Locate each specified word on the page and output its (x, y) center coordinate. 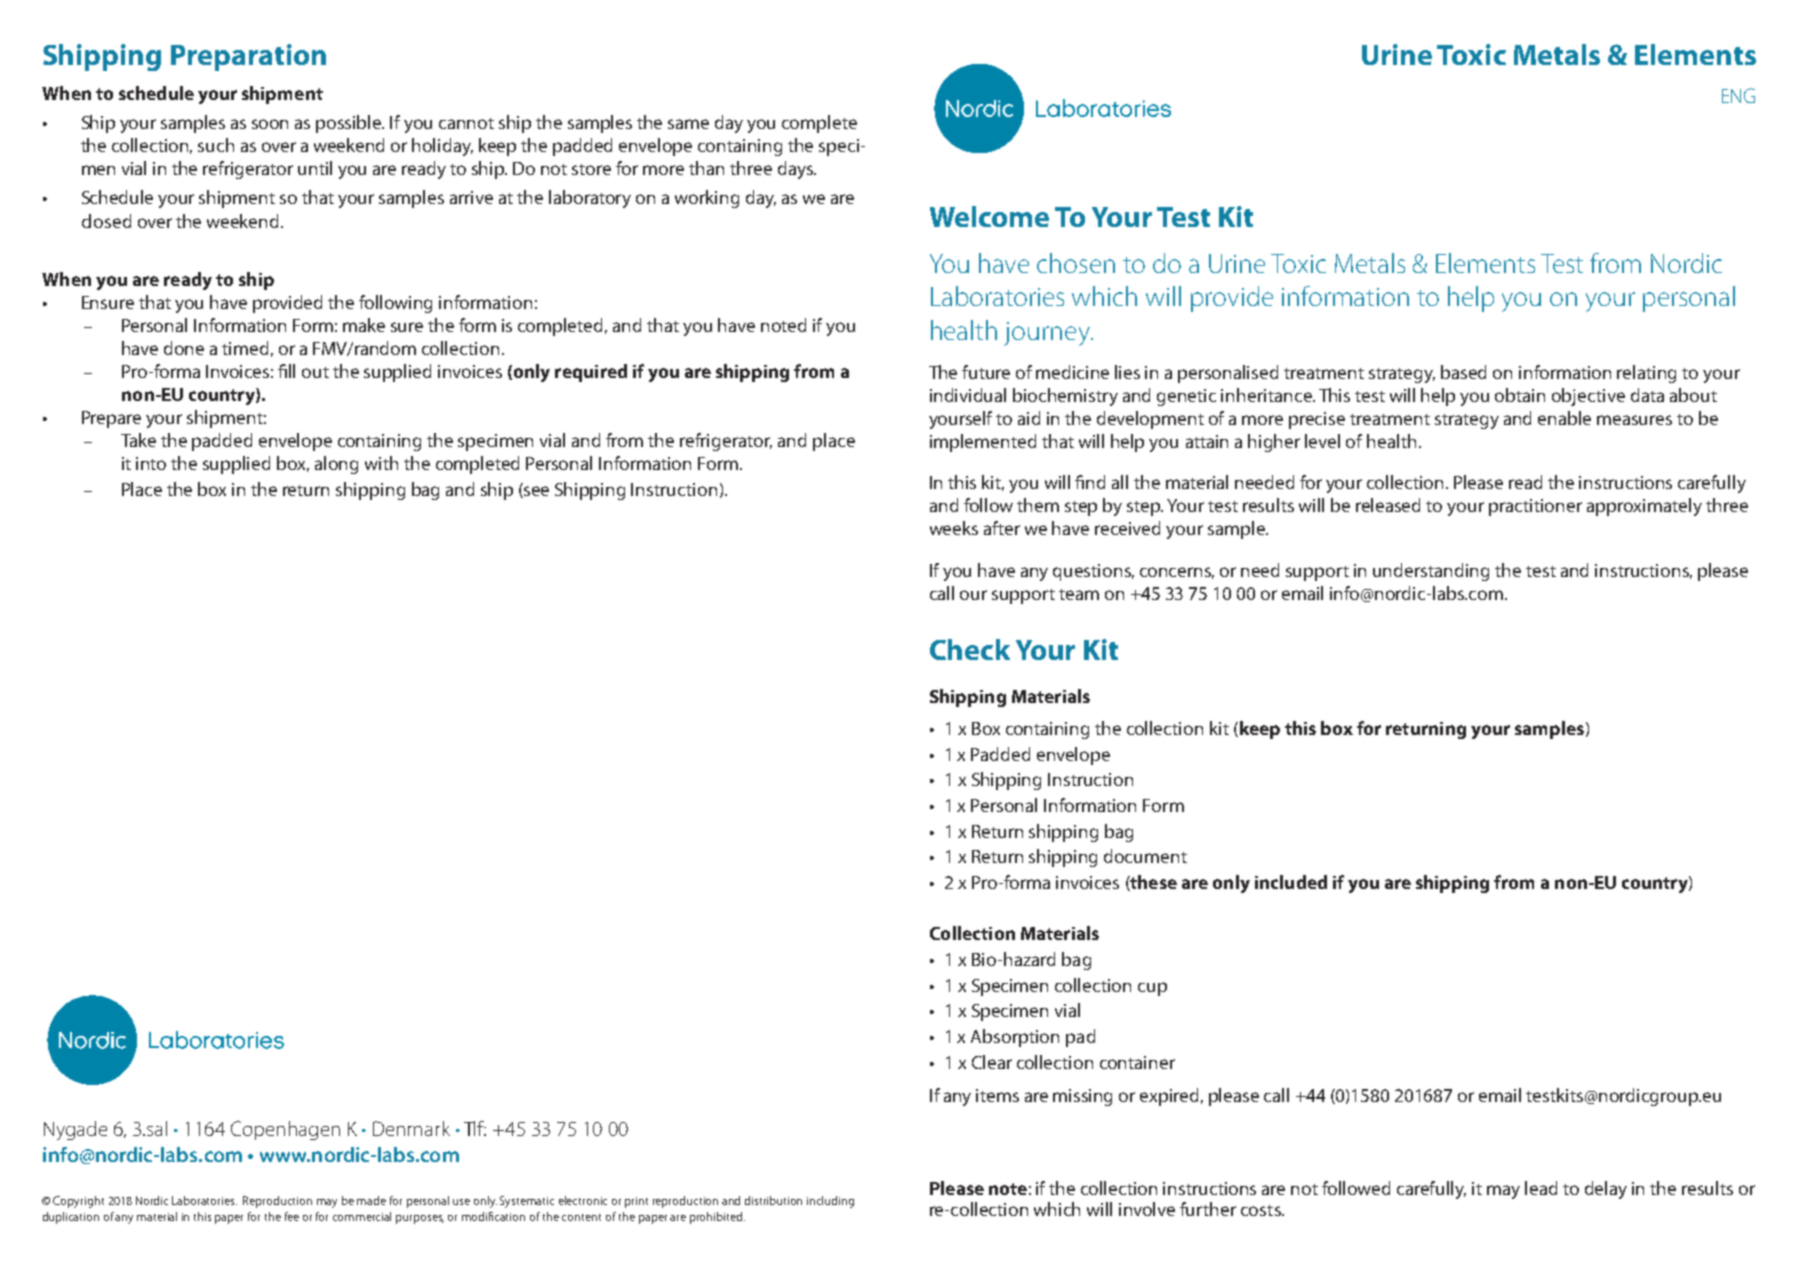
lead (1541, 1188)
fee (292, 1216)
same (688, 124)
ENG (1738, 95)
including (830, 1202)
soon (270, 124)
